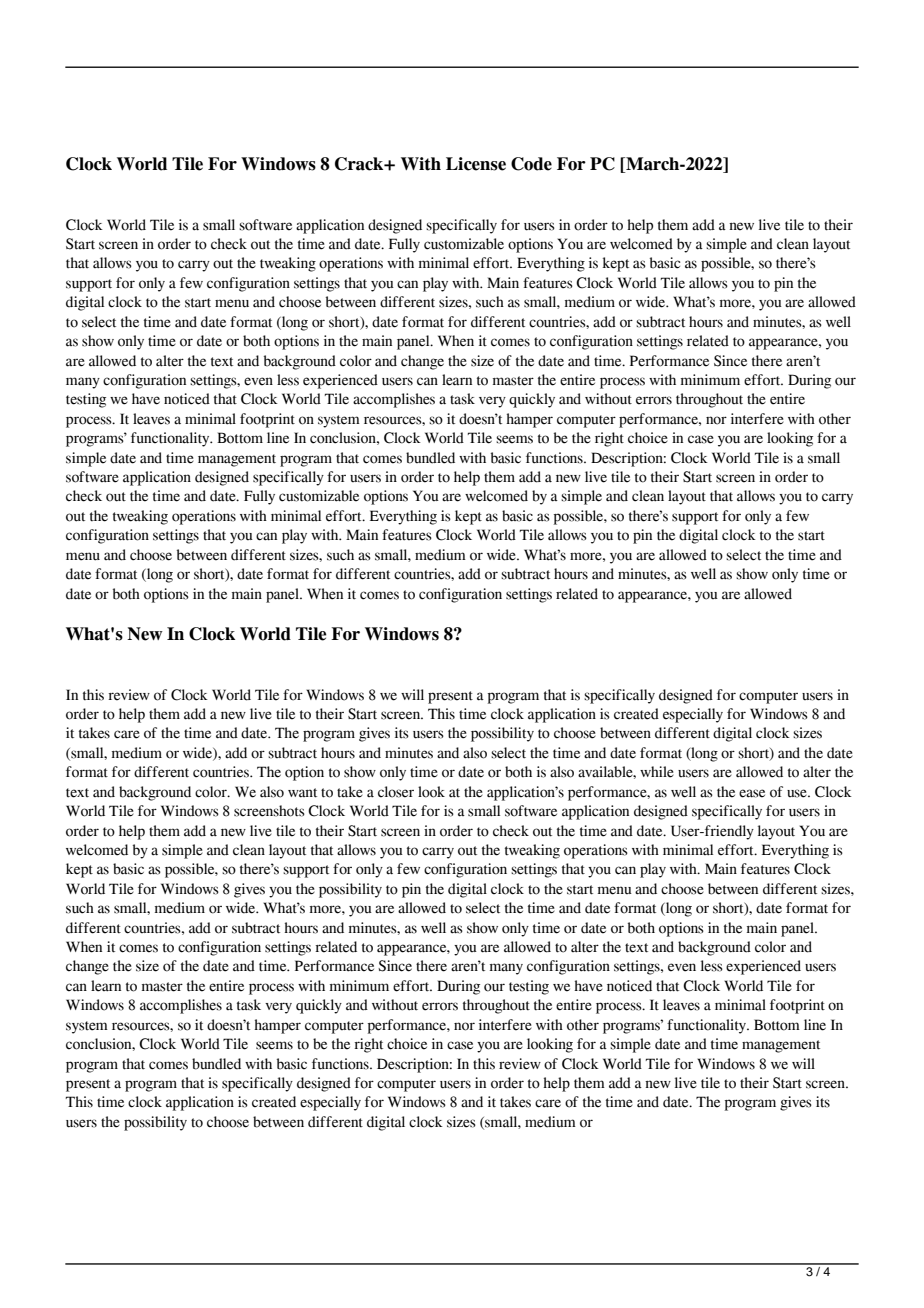 The width and height of the screenshot is (924, 1308). Describe the element at coordinates (531, 164) in the screenshot. I see `Code` at that location.
